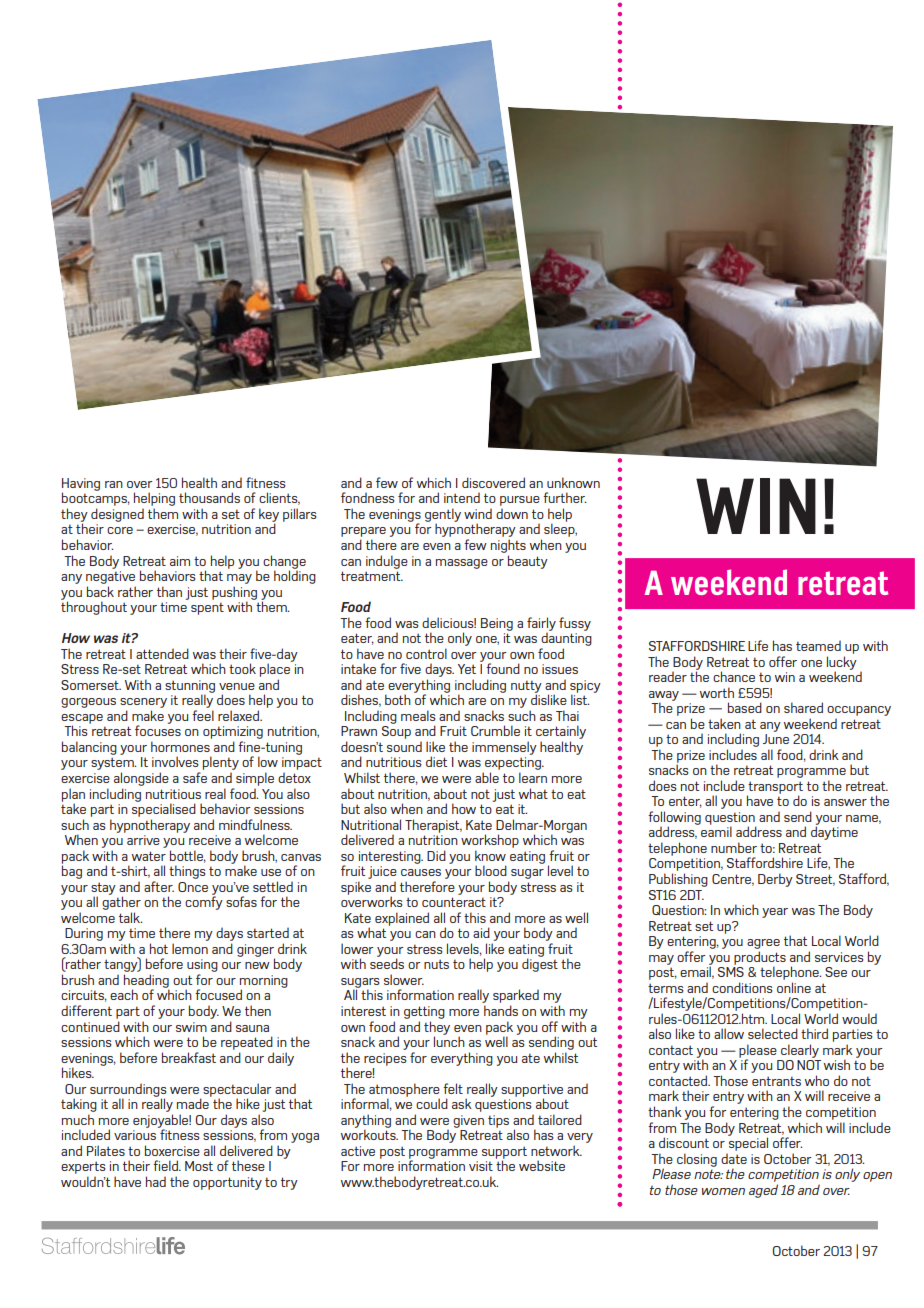 The height and width of the screenshot is (1308, 924). What do you see at coordinates (763, 944) in the screenshot?
I see `agree` at bounding box center [763, 944].
